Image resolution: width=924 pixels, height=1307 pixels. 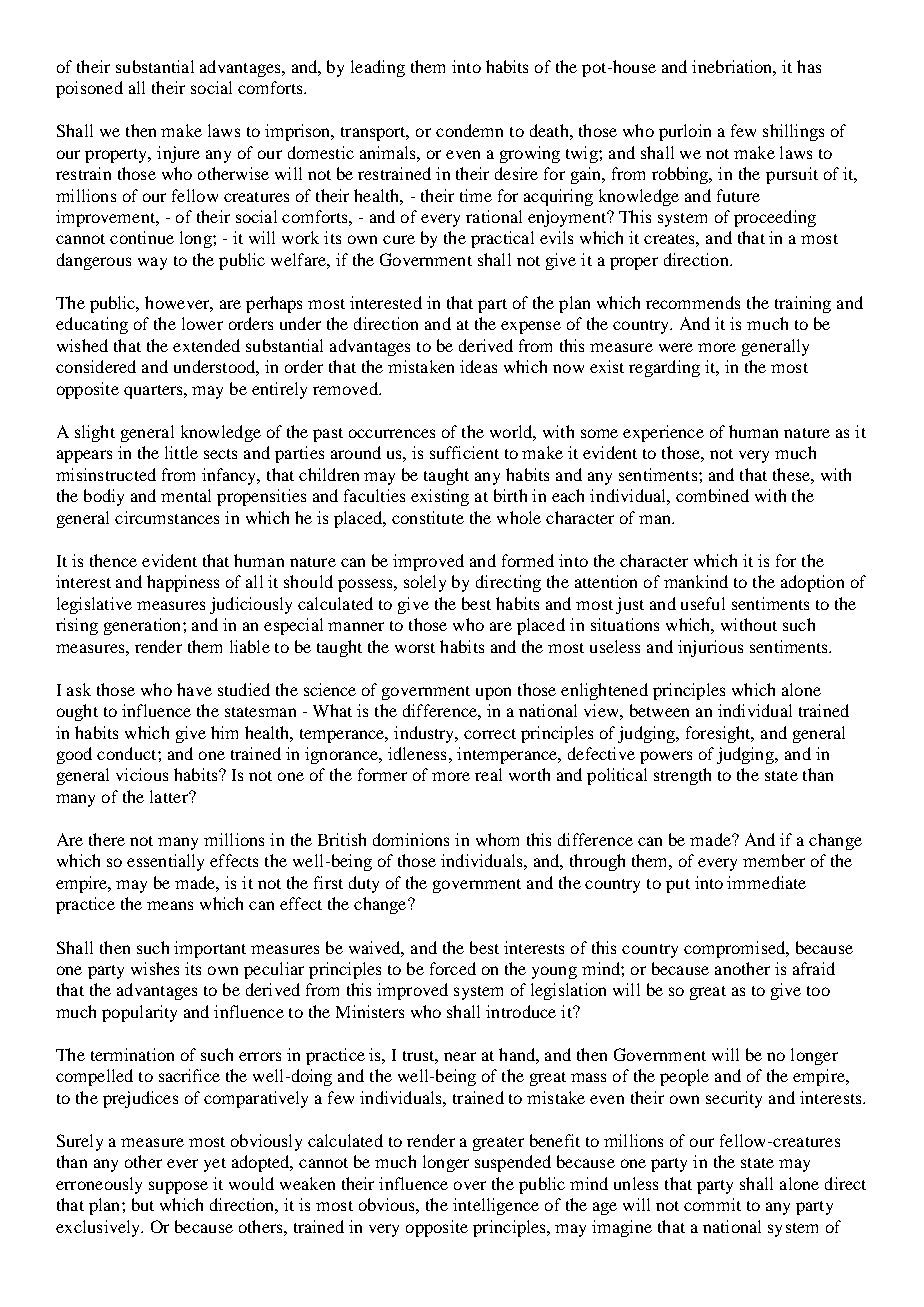 What do you see at coordinates (496, 1206) in the screenshot?
I see `intelligence` at bounding box center [496, 1206].
